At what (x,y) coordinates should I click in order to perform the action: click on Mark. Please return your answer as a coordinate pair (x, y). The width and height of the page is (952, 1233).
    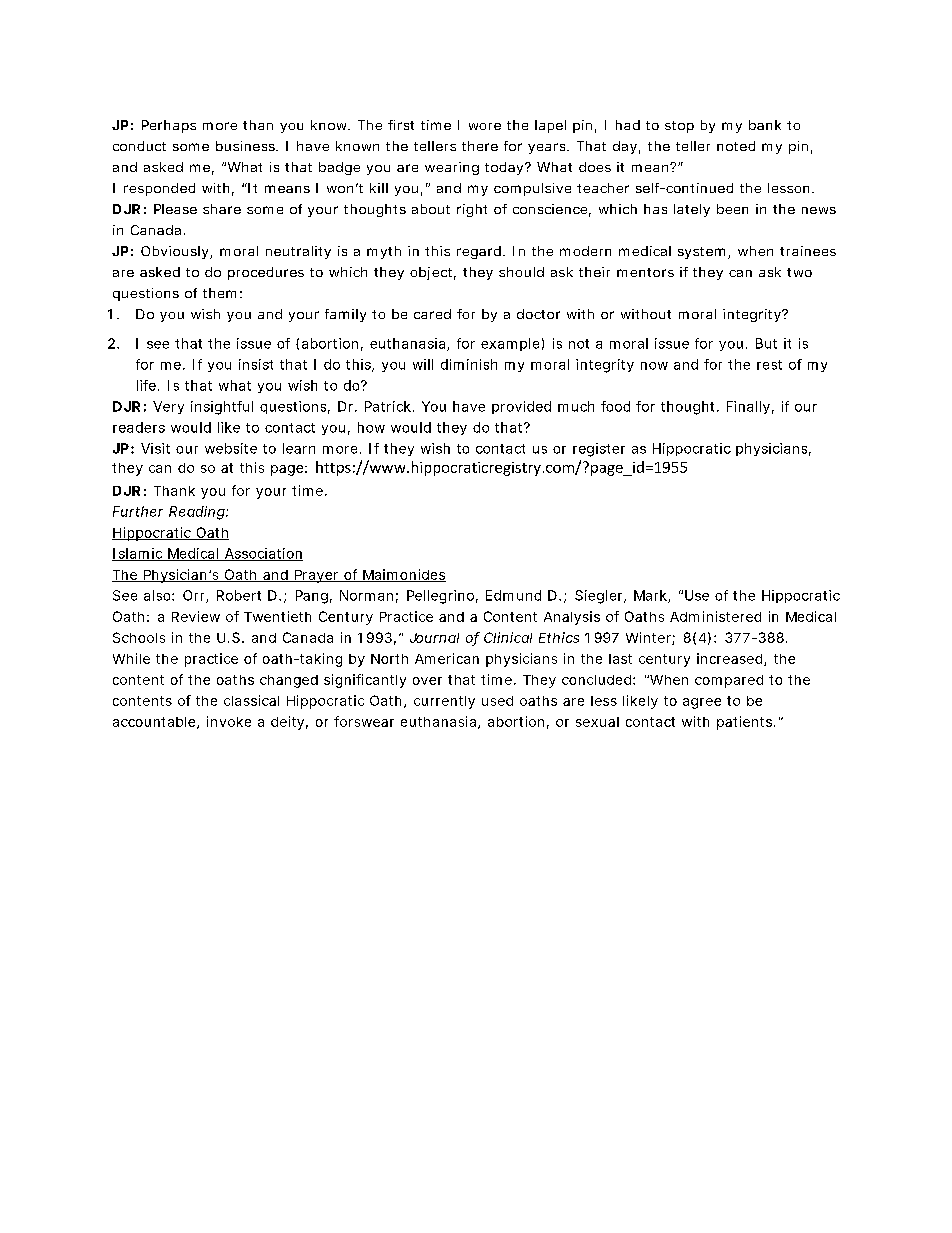
    Looking at the image, I should click on (651, 596).
